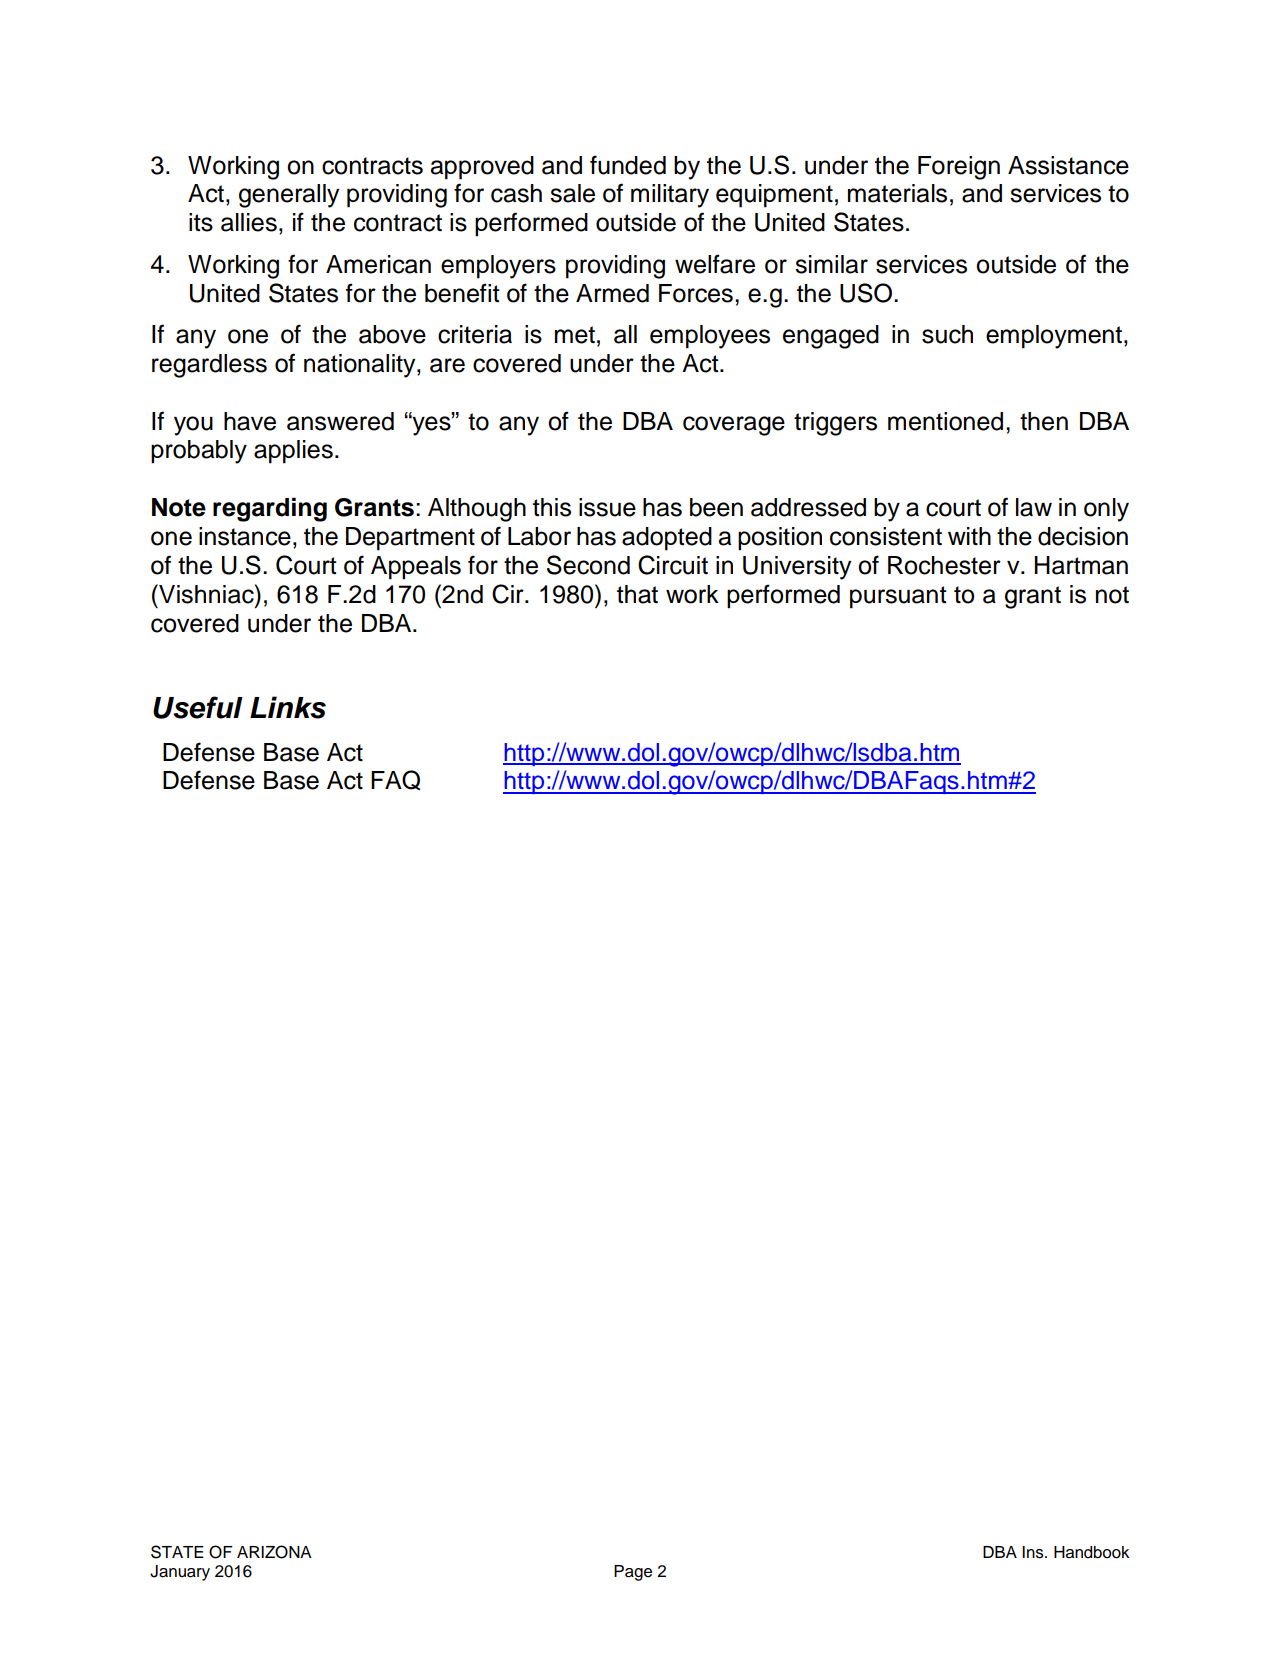 This screenshot has width=1280, height=1656. I want to click on ARIZONA, so click(274, 1552).
